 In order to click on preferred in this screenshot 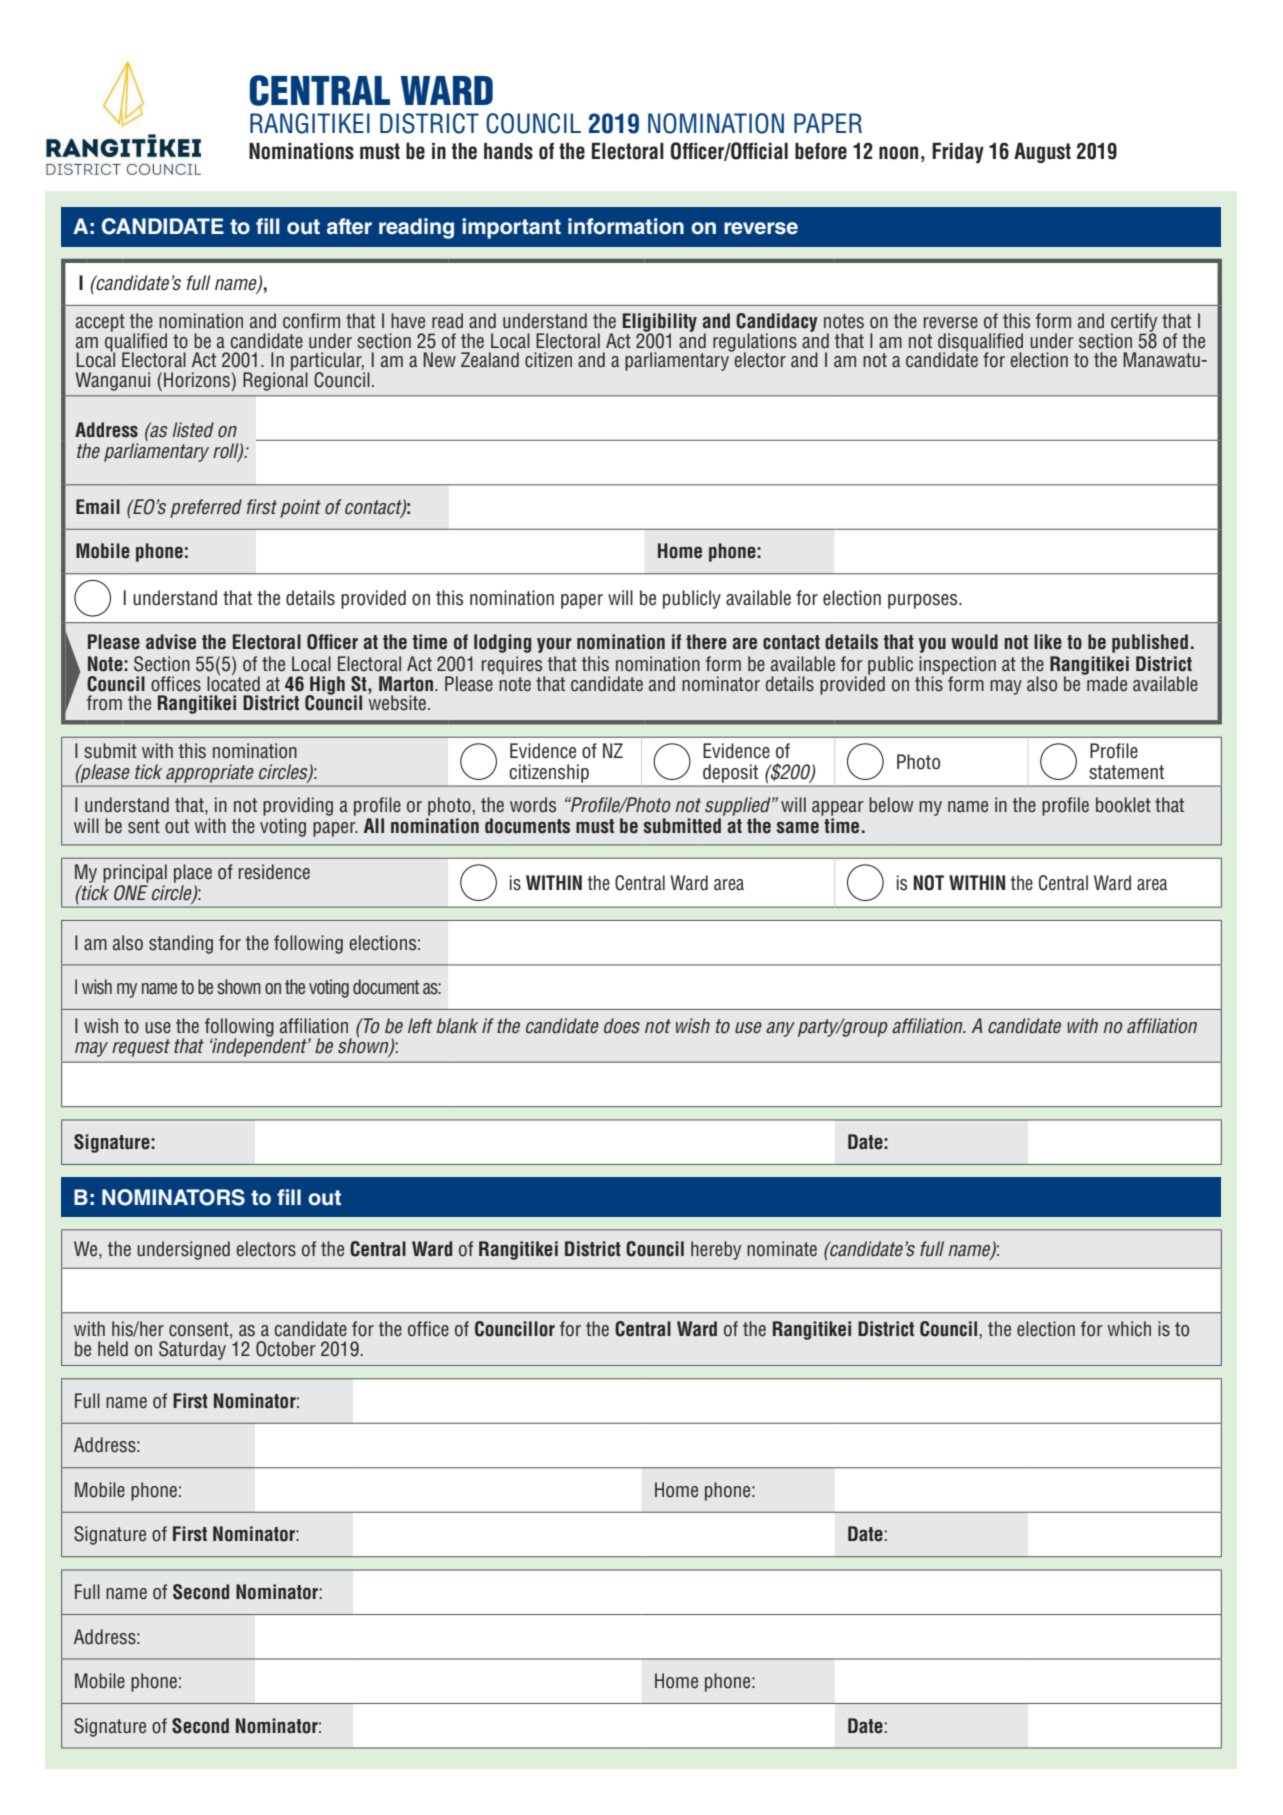, I will do `click(206, 508)`.
